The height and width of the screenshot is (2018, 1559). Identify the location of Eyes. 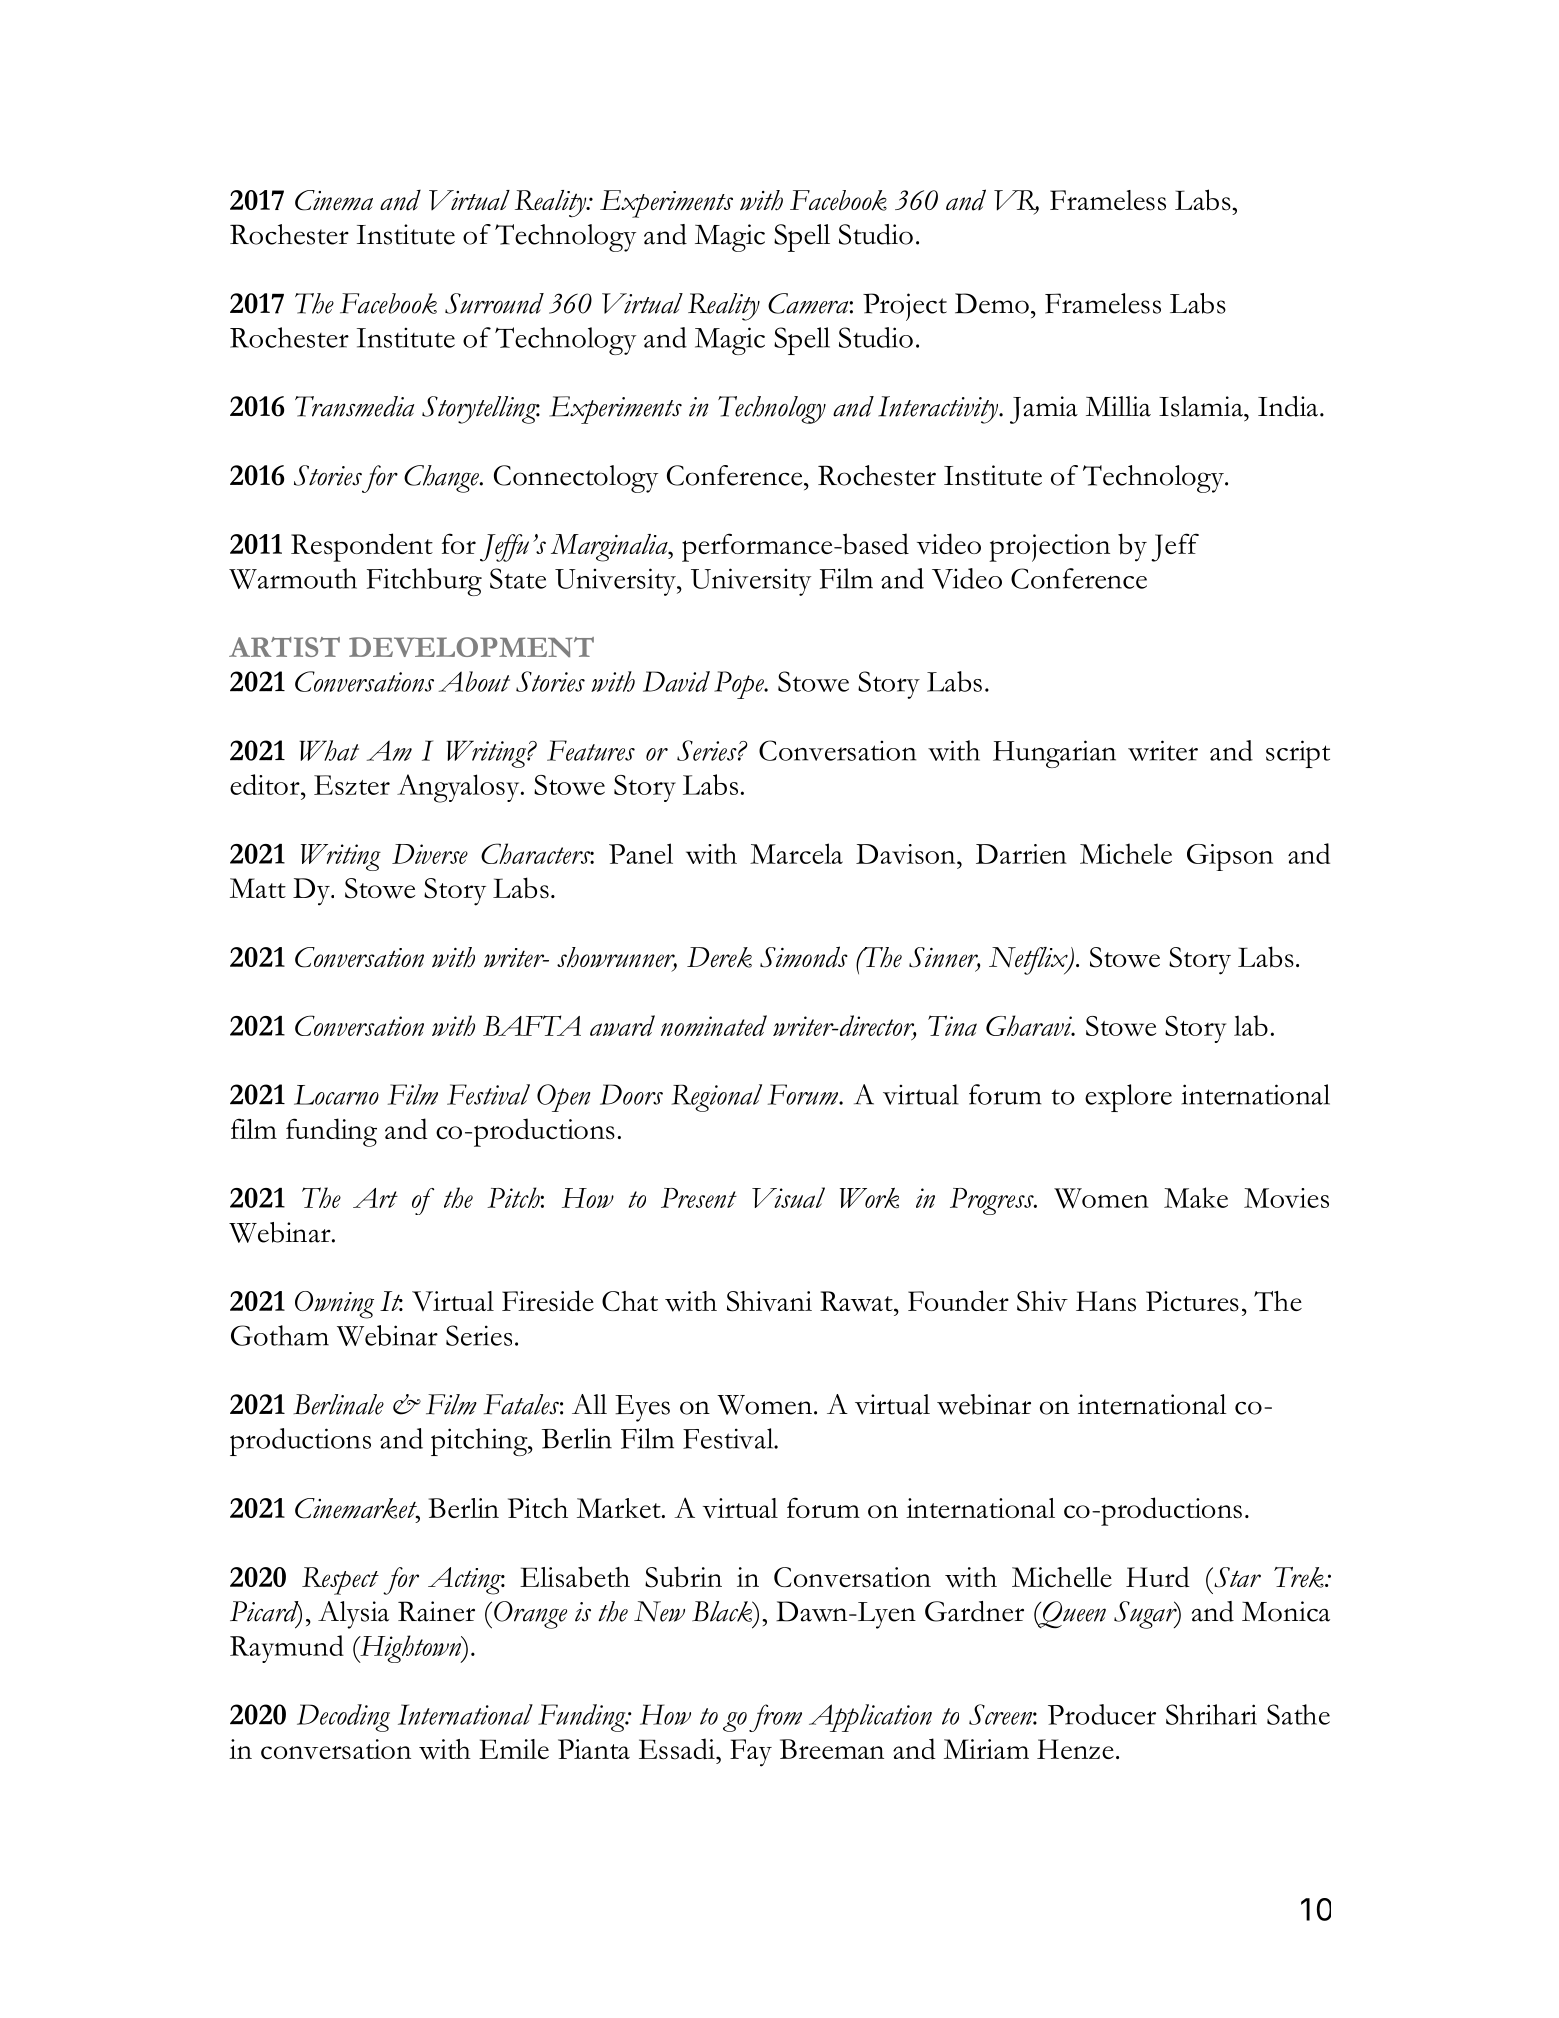
(642, 1408).
